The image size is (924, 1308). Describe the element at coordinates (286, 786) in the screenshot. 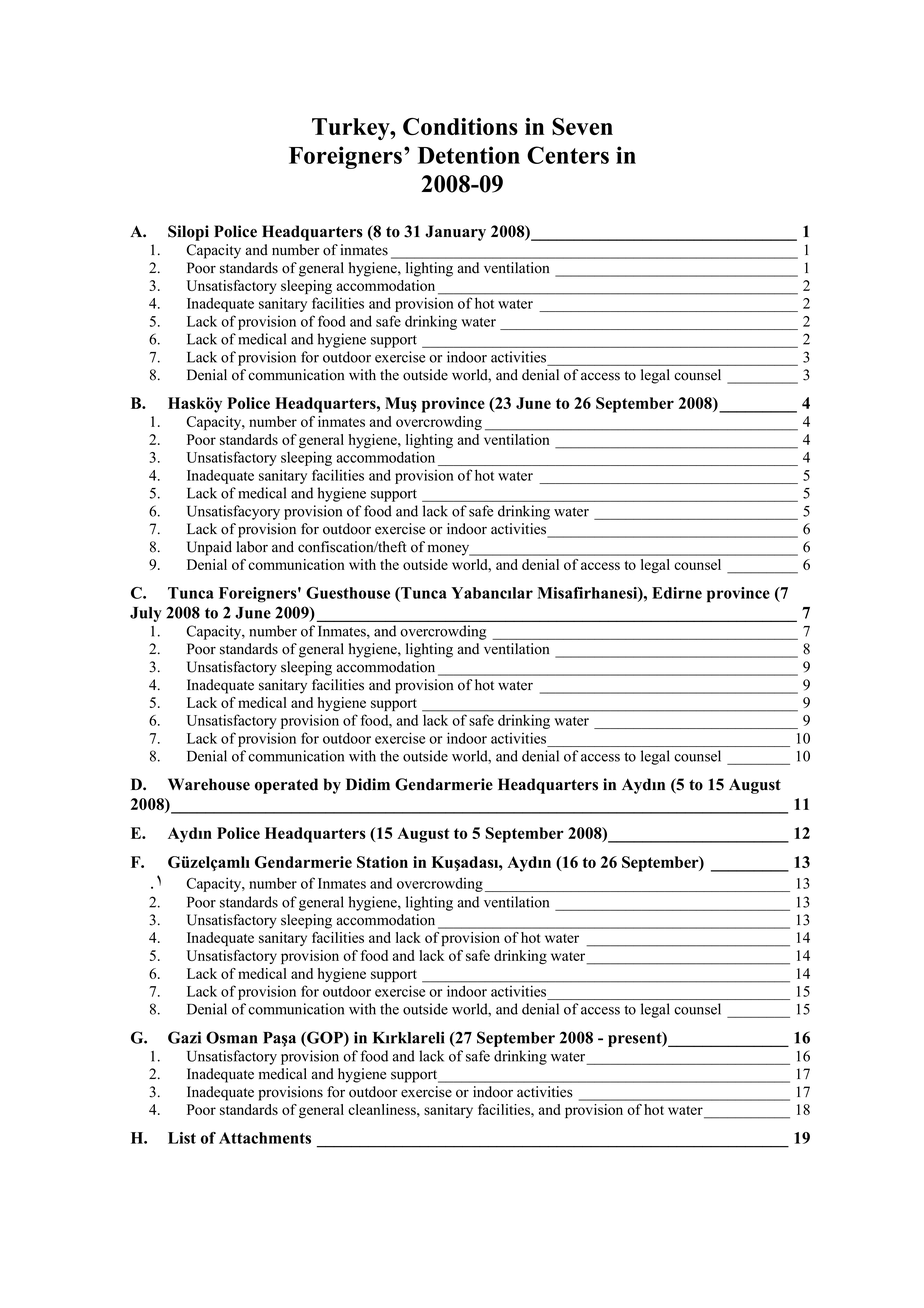

I see `operated` at that location.
